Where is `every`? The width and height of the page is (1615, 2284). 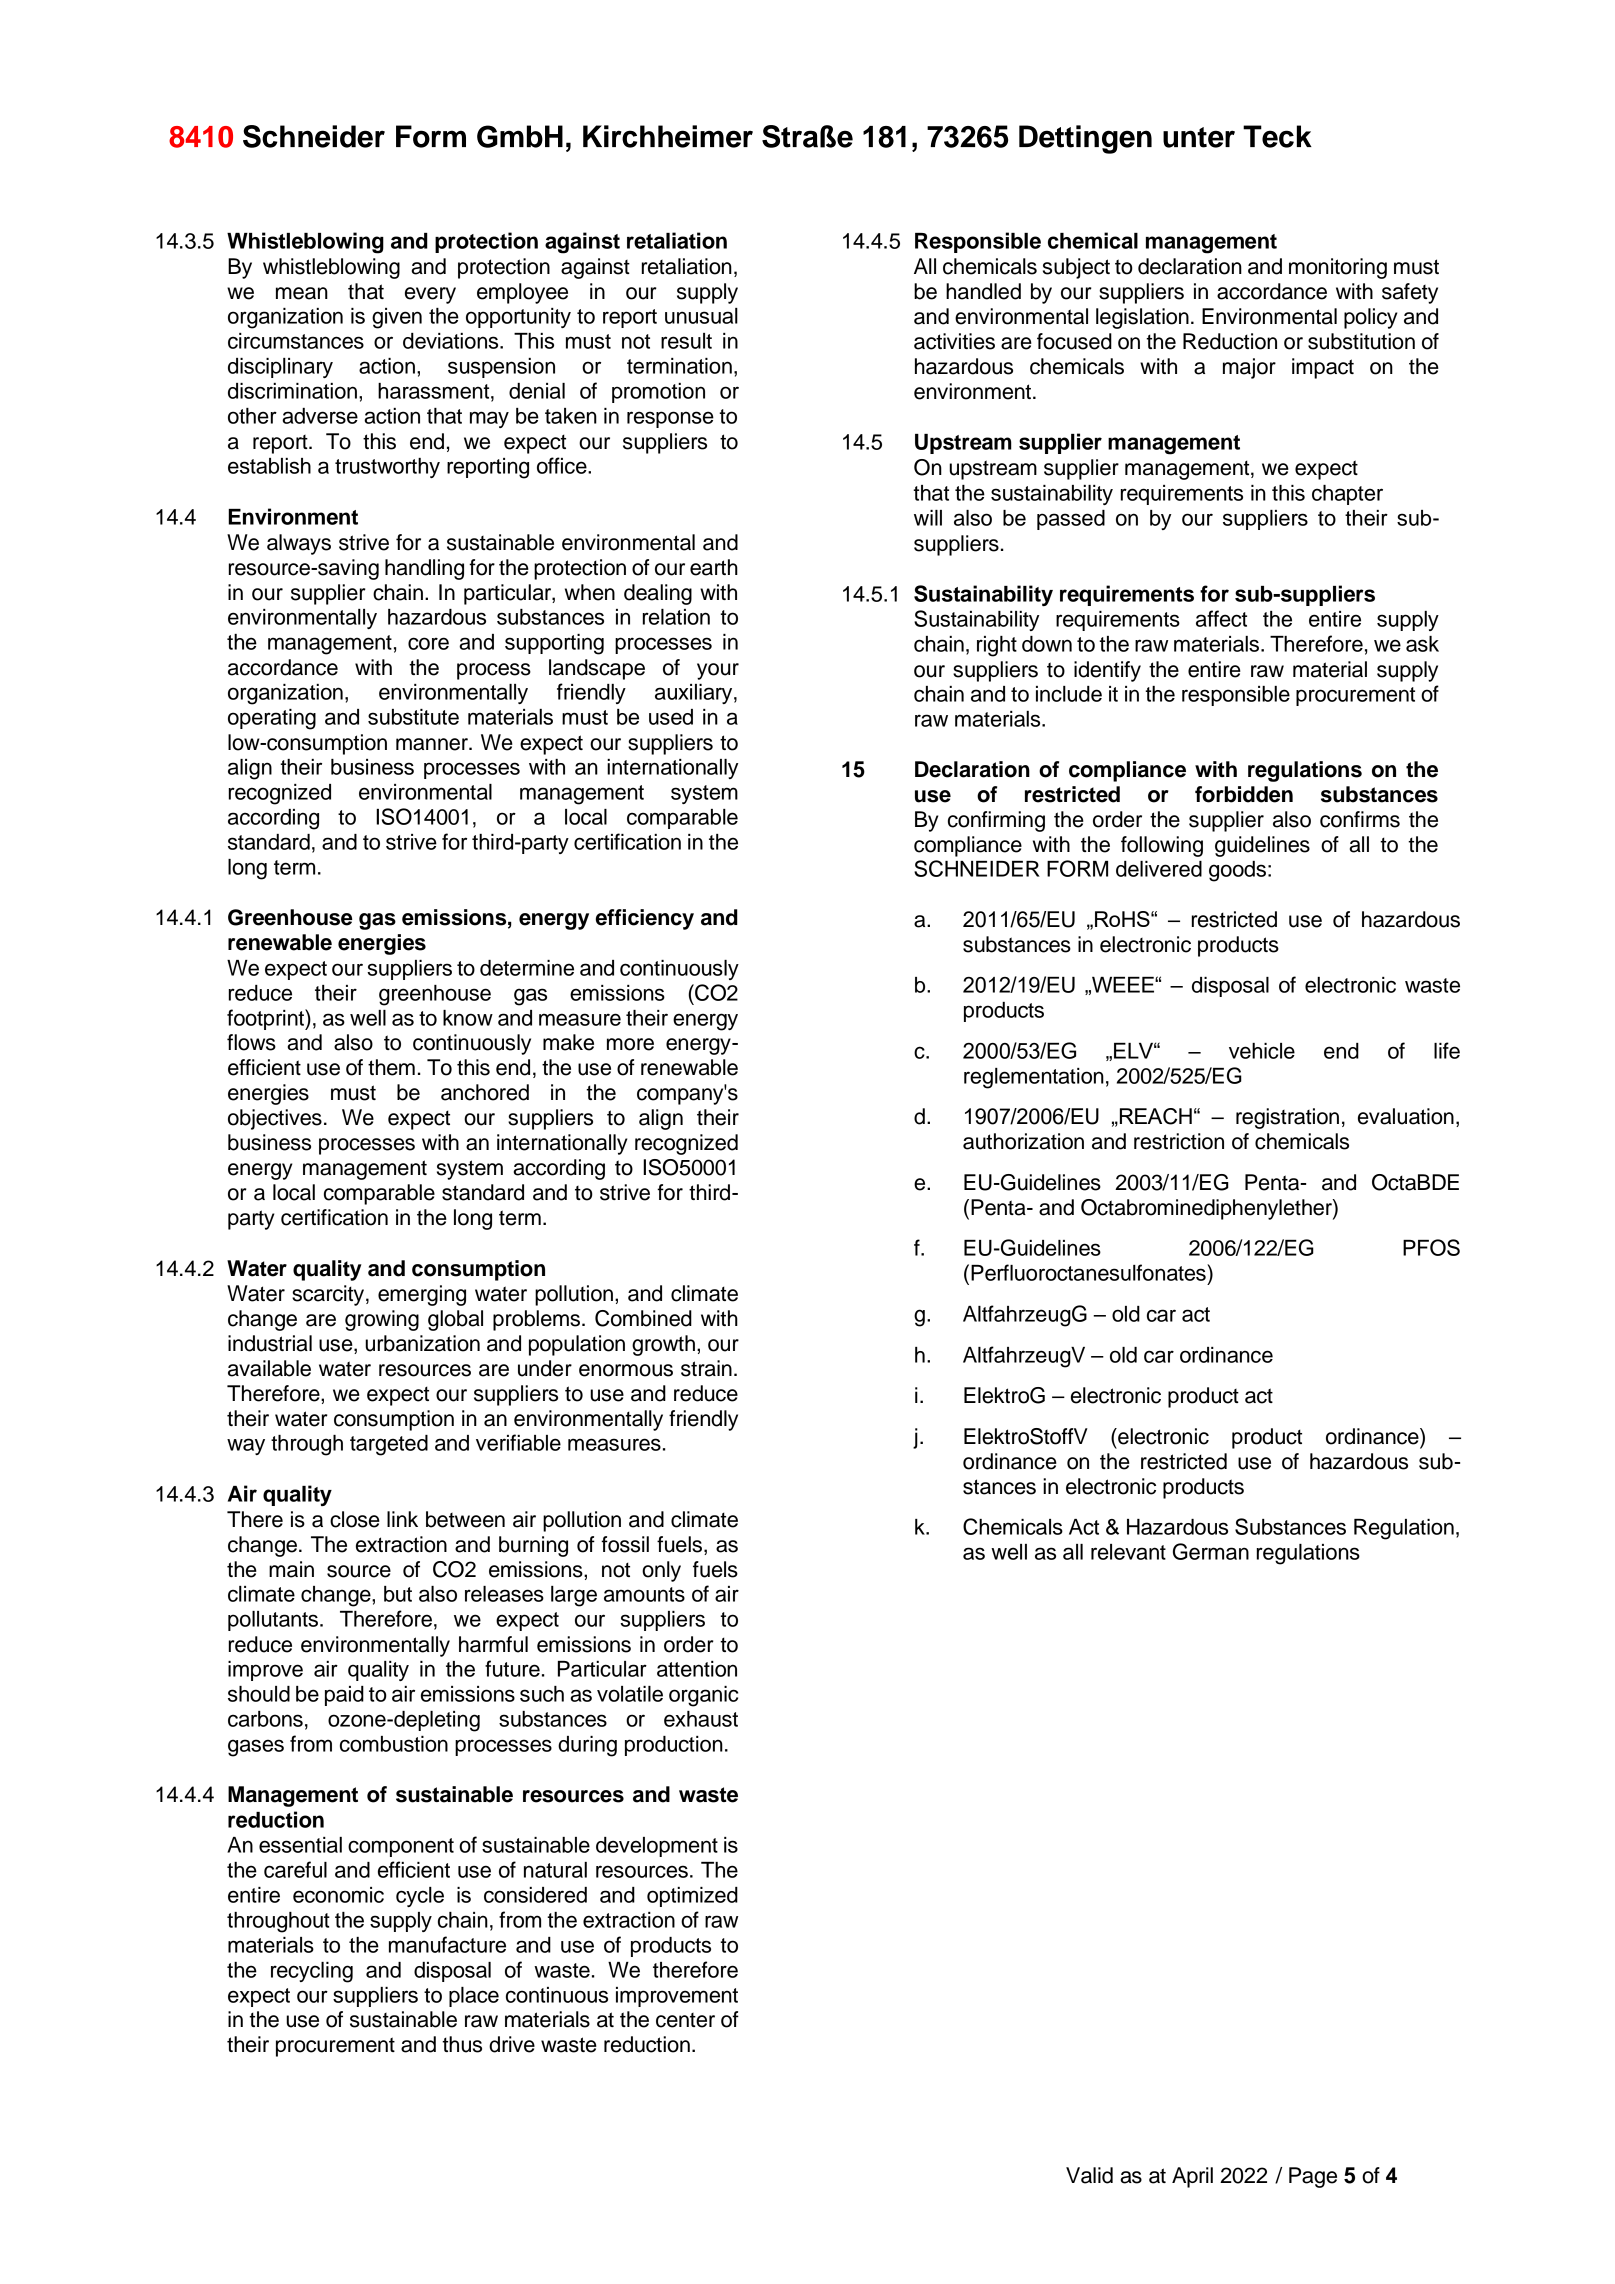 every is located at coordinates (430, 295).
